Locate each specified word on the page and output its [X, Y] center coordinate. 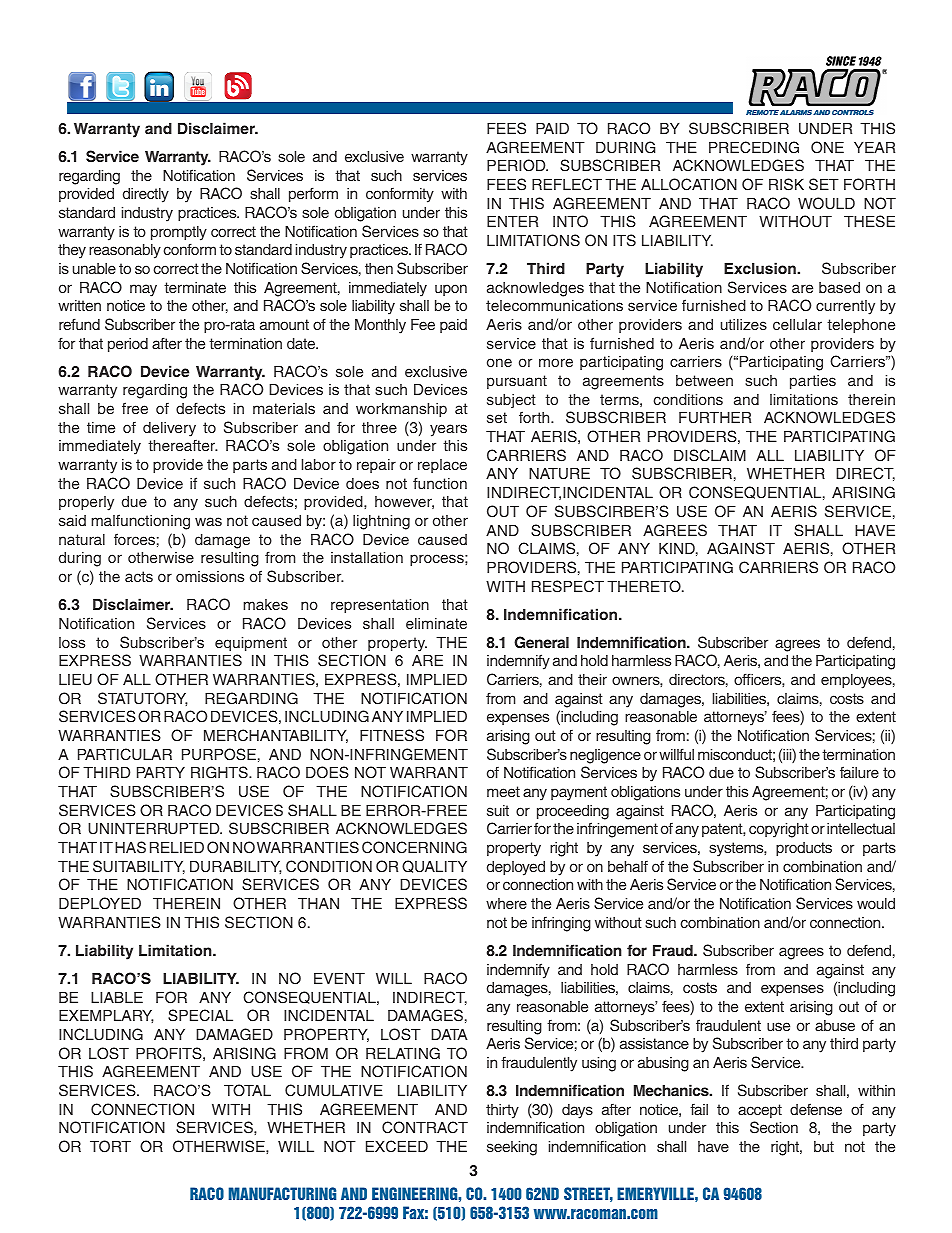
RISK [786, 184]
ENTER [512, 221]
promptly [179, 233]
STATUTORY [143, 699]
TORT [110, 1146]
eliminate [436, 623]
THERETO [645, 586]
